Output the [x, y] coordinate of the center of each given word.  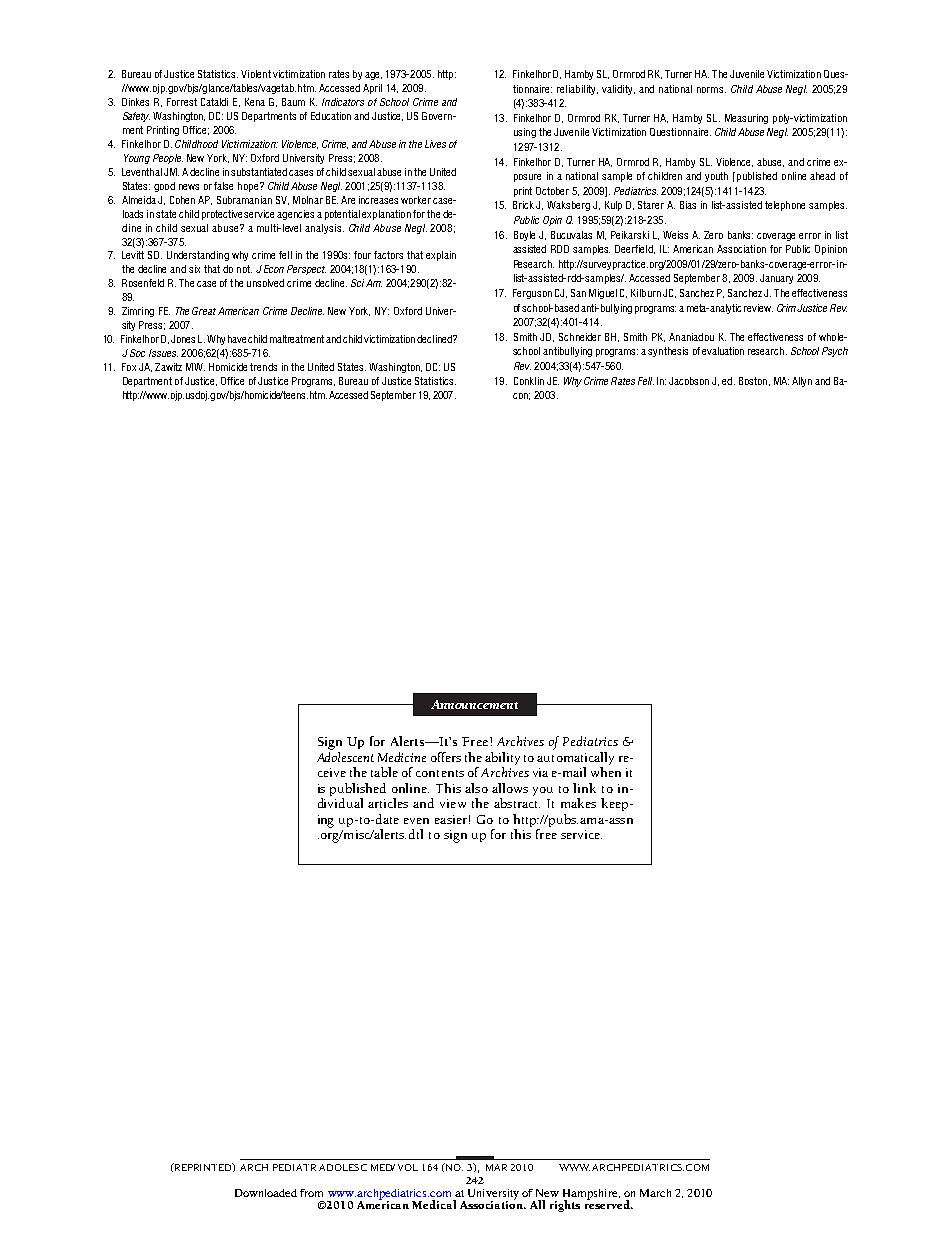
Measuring [746, 119]
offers [446, 757]
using [525, 133]
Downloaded [266, 1193]
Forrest [182, 102]
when [606, 772]
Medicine [402, 757]
